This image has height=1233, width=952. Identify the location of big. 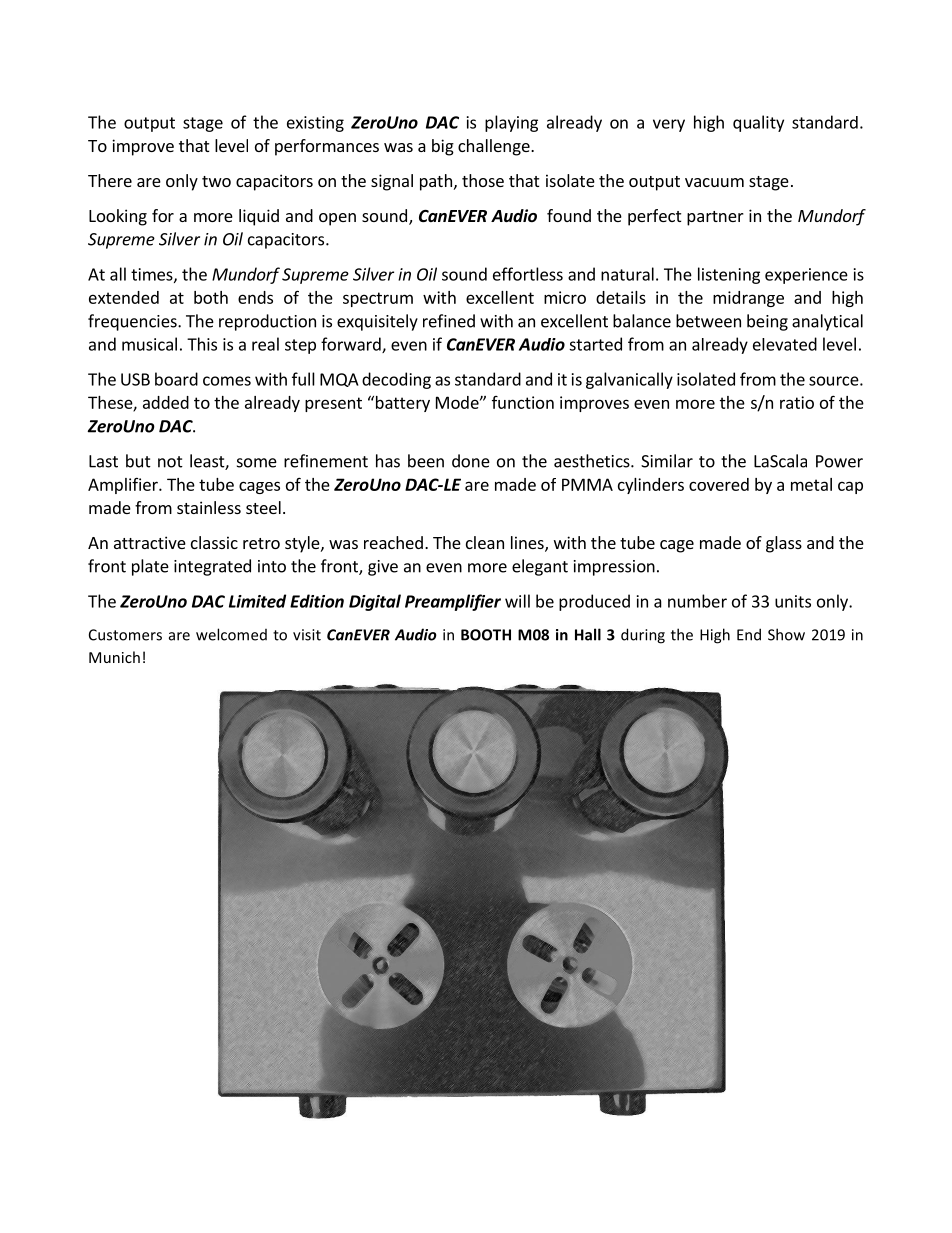
(443, 147).
